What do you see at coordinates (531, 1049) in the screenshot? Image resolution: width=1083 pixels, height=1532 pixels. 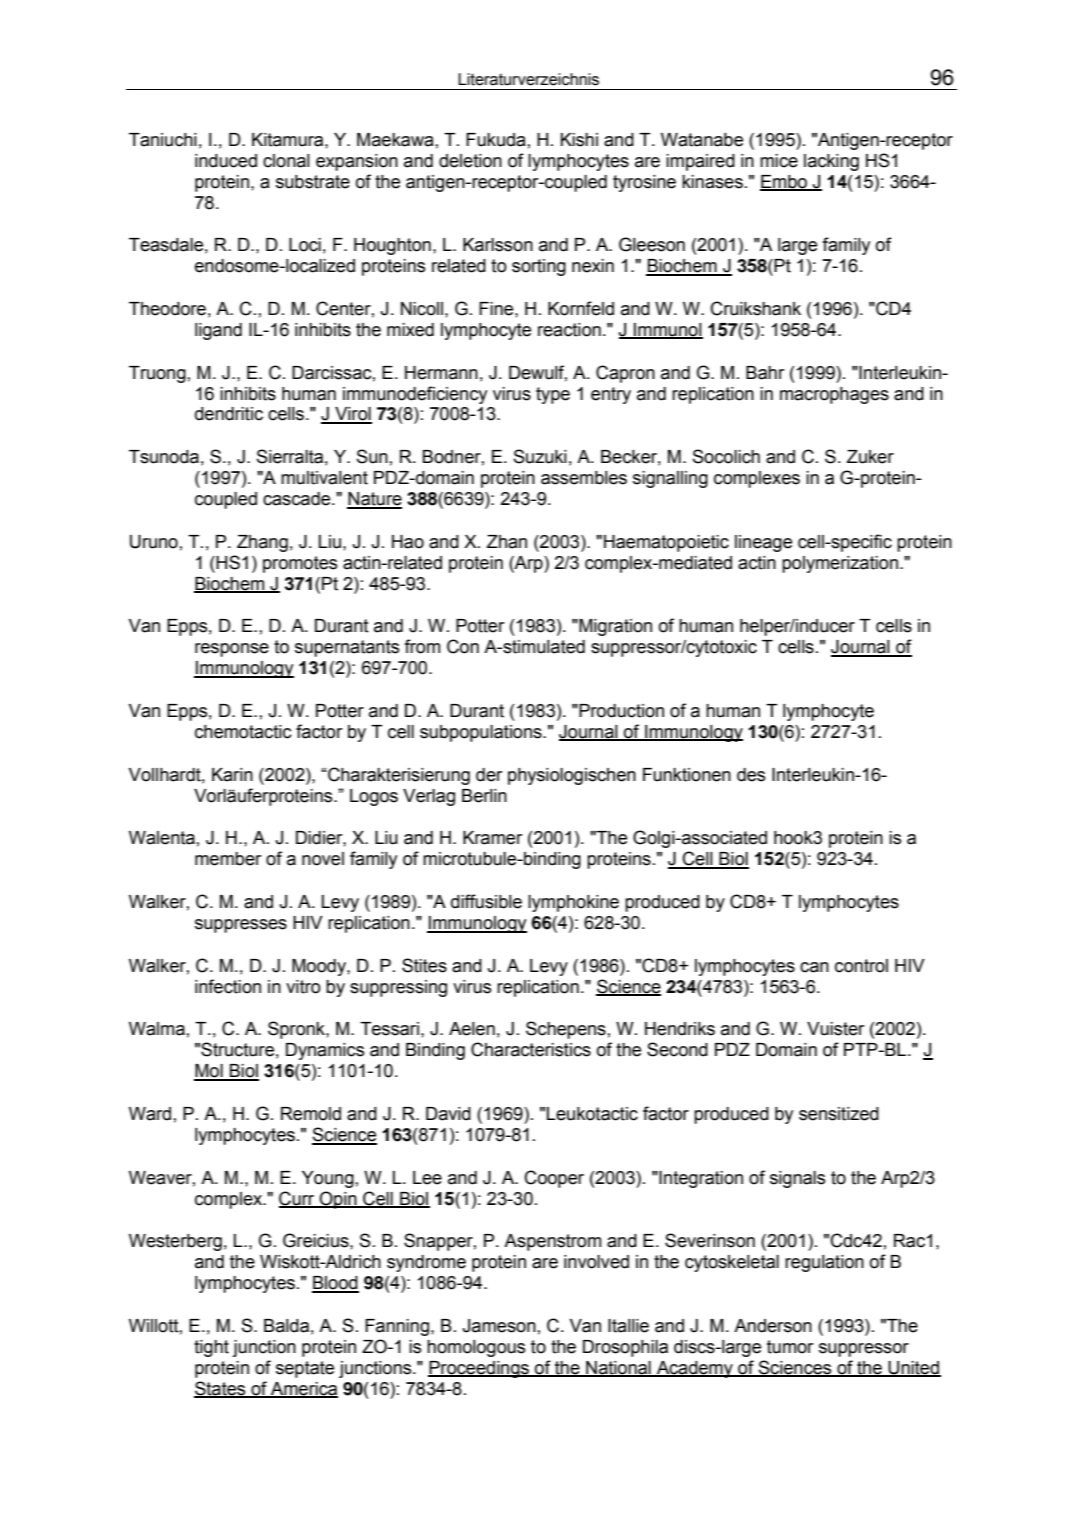 I see `Characteristics` at bounding box center [531, 1049].
